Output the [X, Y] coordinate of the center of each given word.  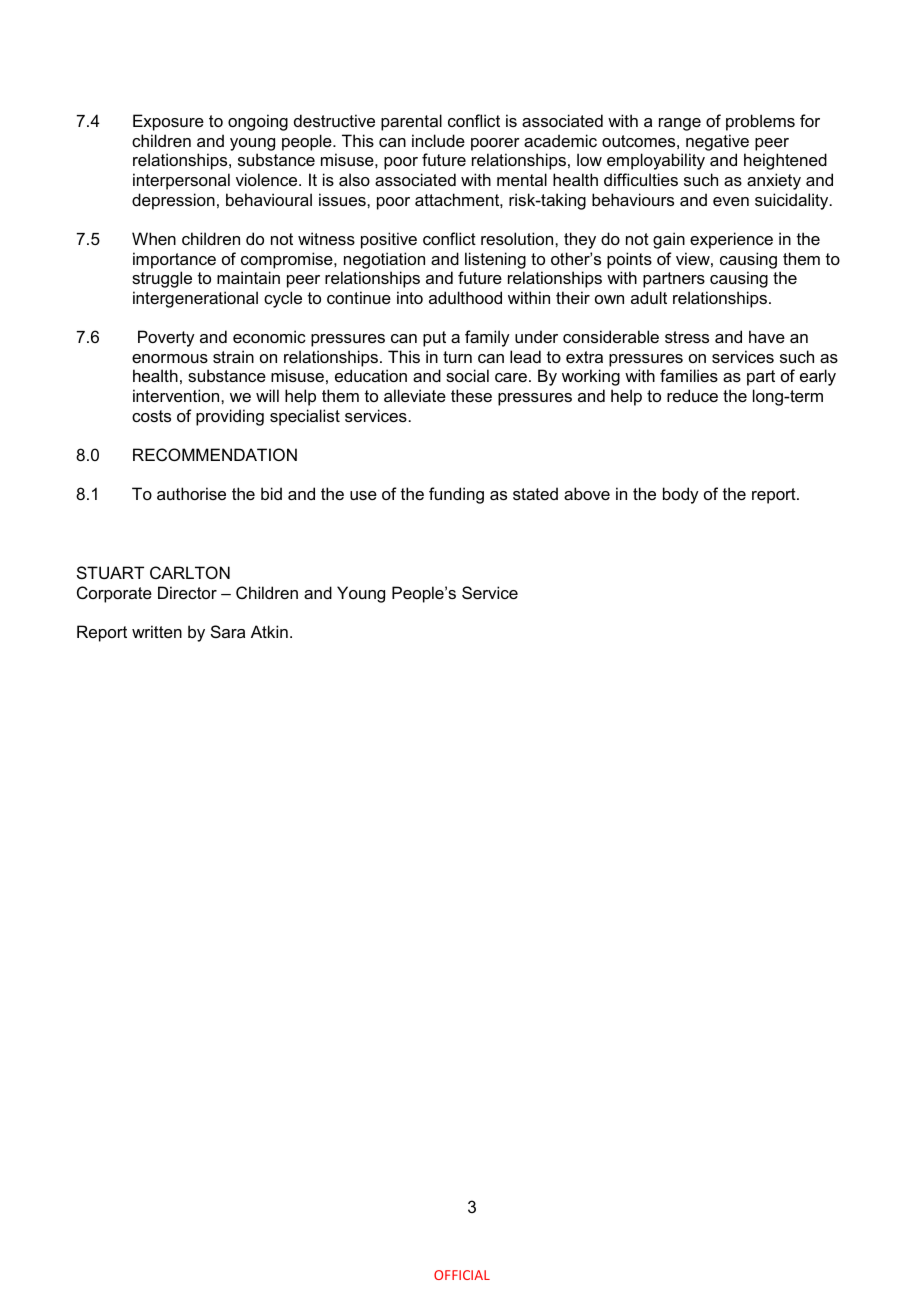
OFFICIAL [462, 1275]
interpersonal [181, 181]
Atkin [269, 631]
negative [717, 142]
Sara [228, 631]
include [438, 140]
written [157, 631]
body [681, 495]
